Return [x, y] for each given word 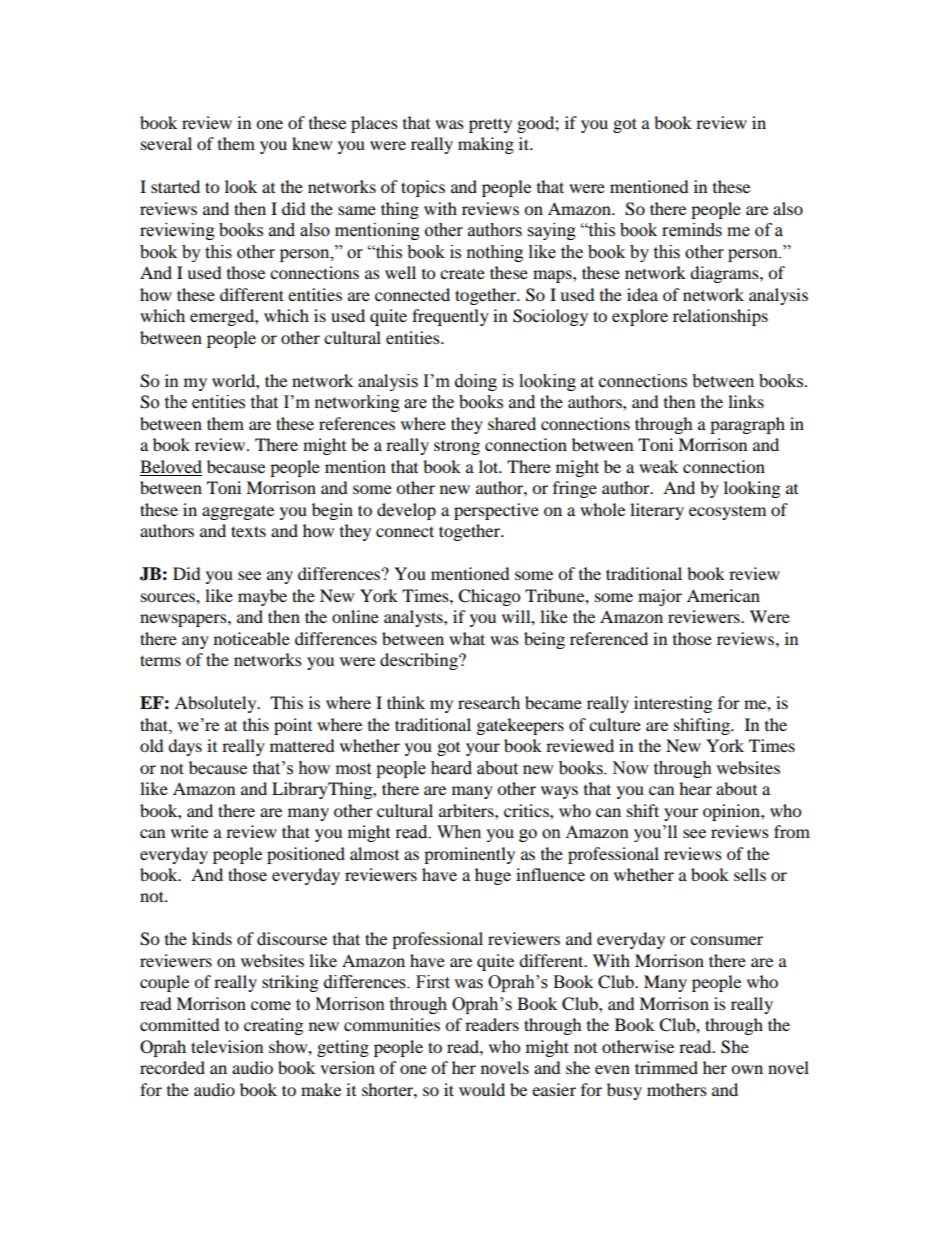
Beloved [171, 466]
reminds [692, 230]
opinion [732, 812]
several [166, 143]
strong [457, 447]
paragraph [747, 425]
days [185, 747]
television [227, 1046]
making [486, 145]
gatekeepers [520, 726]
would [482, 1089]
